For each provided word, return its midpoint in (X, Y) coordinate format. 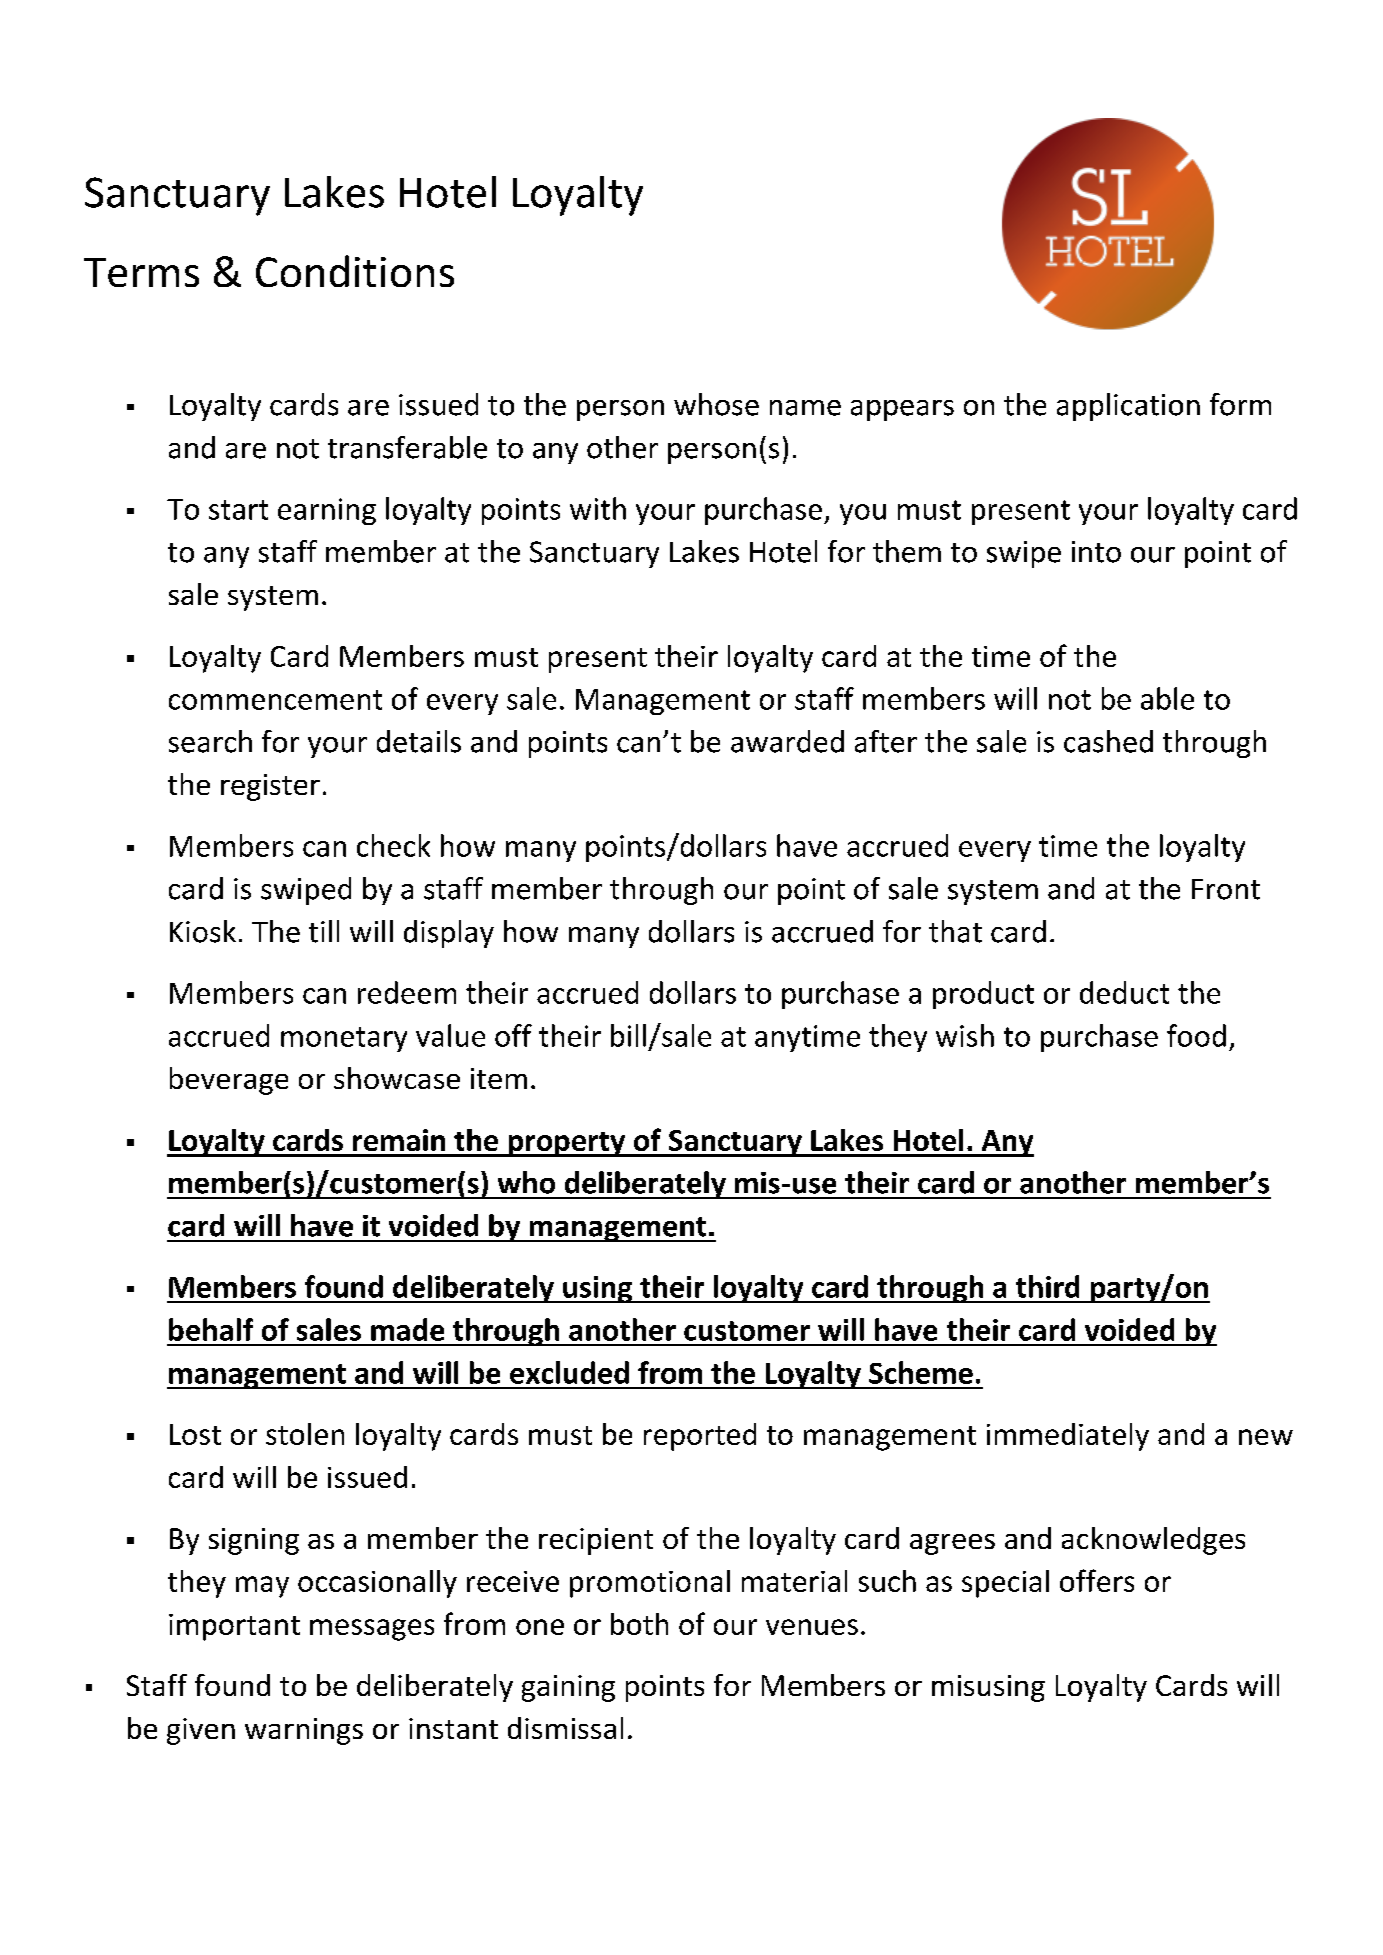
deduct (1124, 992)
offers (1097, 1580)
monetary (344, 1039)
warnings (304, 1731)
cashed (1108, 741)
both (639, 1624)
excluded (569, 1372)
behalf (211, 1329)
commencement (275, 700)
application (1128, 407)
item (499, 1078)
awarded (787, 741)
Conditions (355, 271)
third (1047, 1286)
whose (716, 404)
